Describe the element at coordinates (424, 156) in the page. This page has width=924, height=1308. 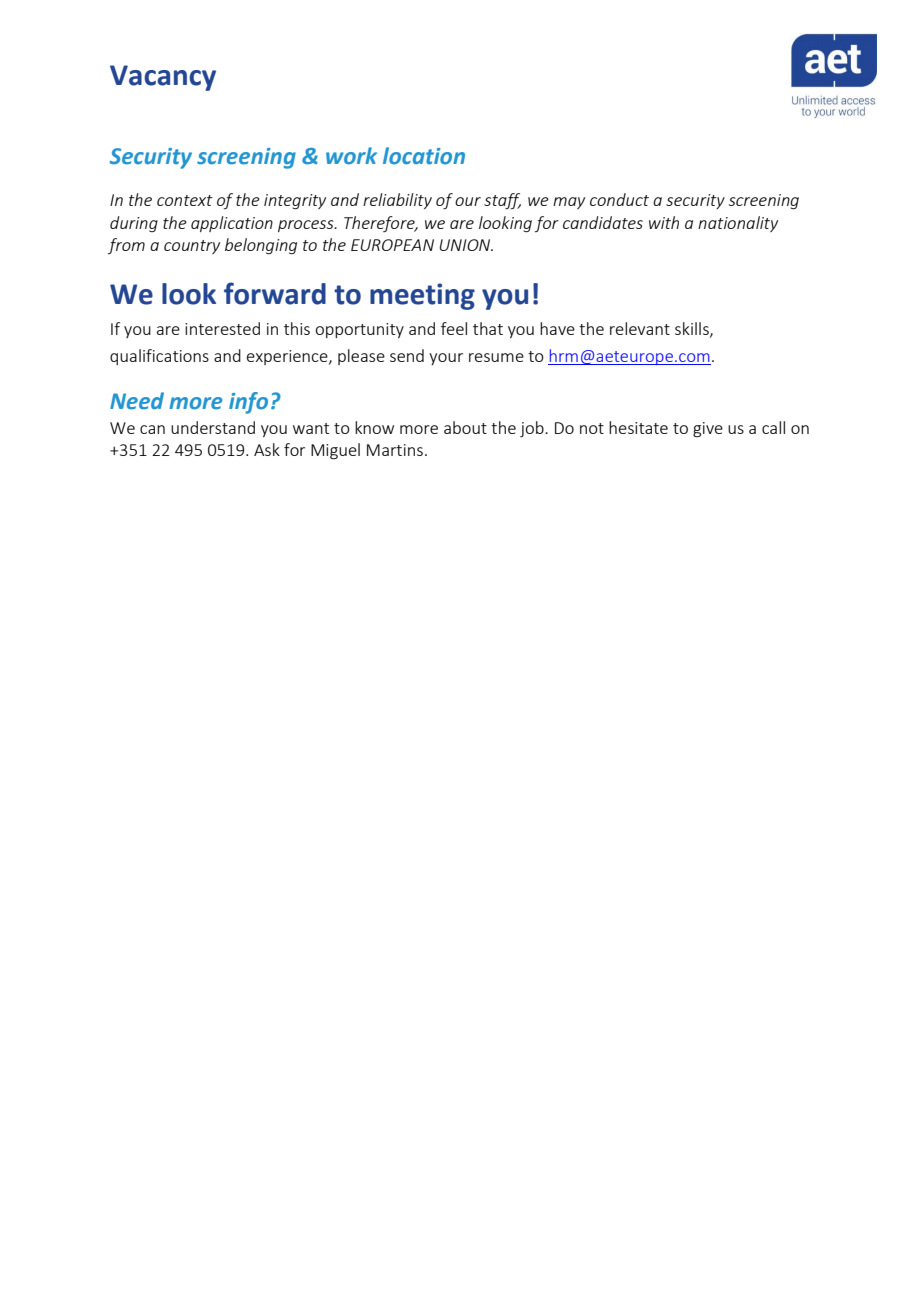
I see `location` at that location.
